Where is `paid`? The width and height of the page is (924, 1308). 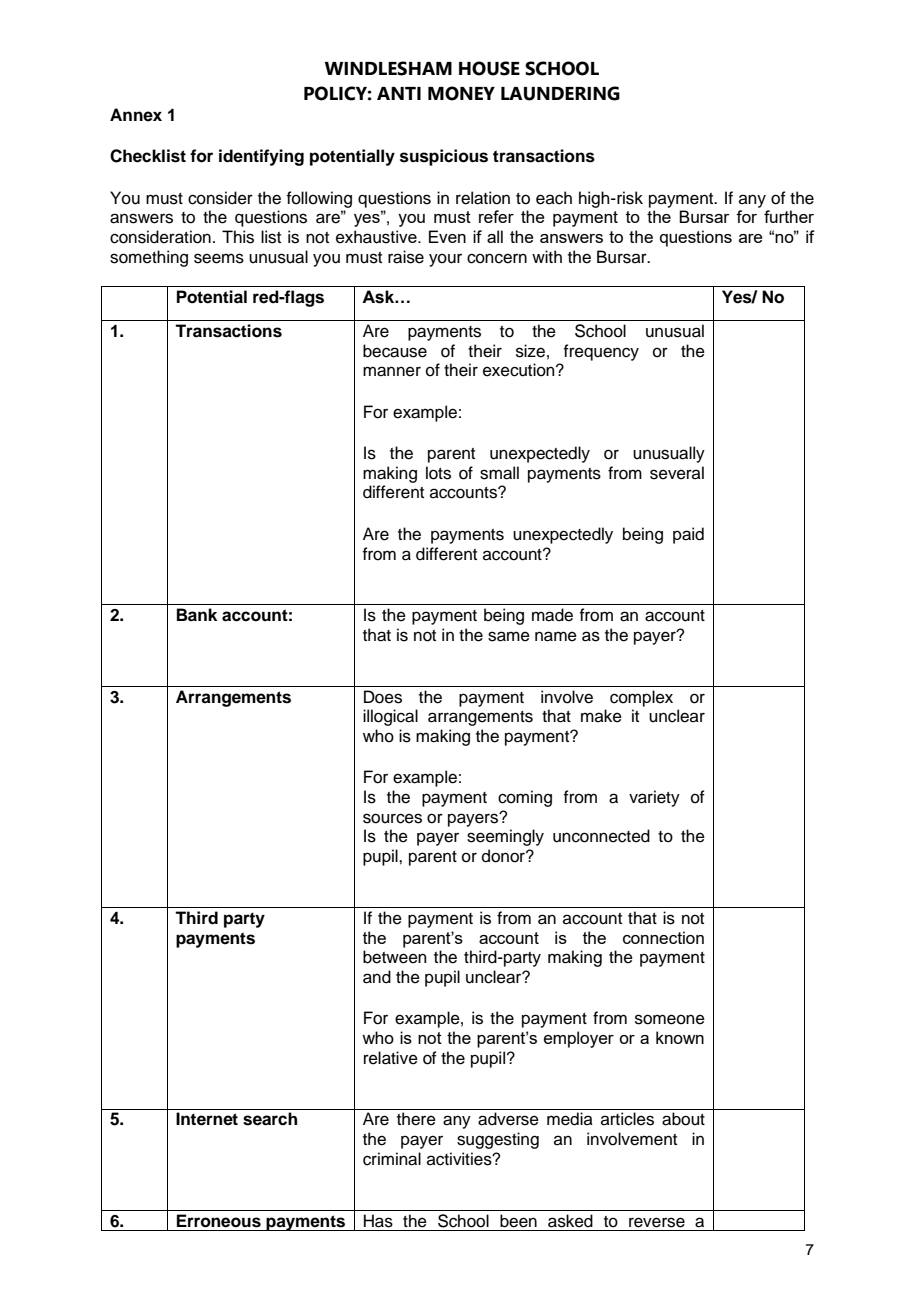
paid is located at coordinates (688, 535).
